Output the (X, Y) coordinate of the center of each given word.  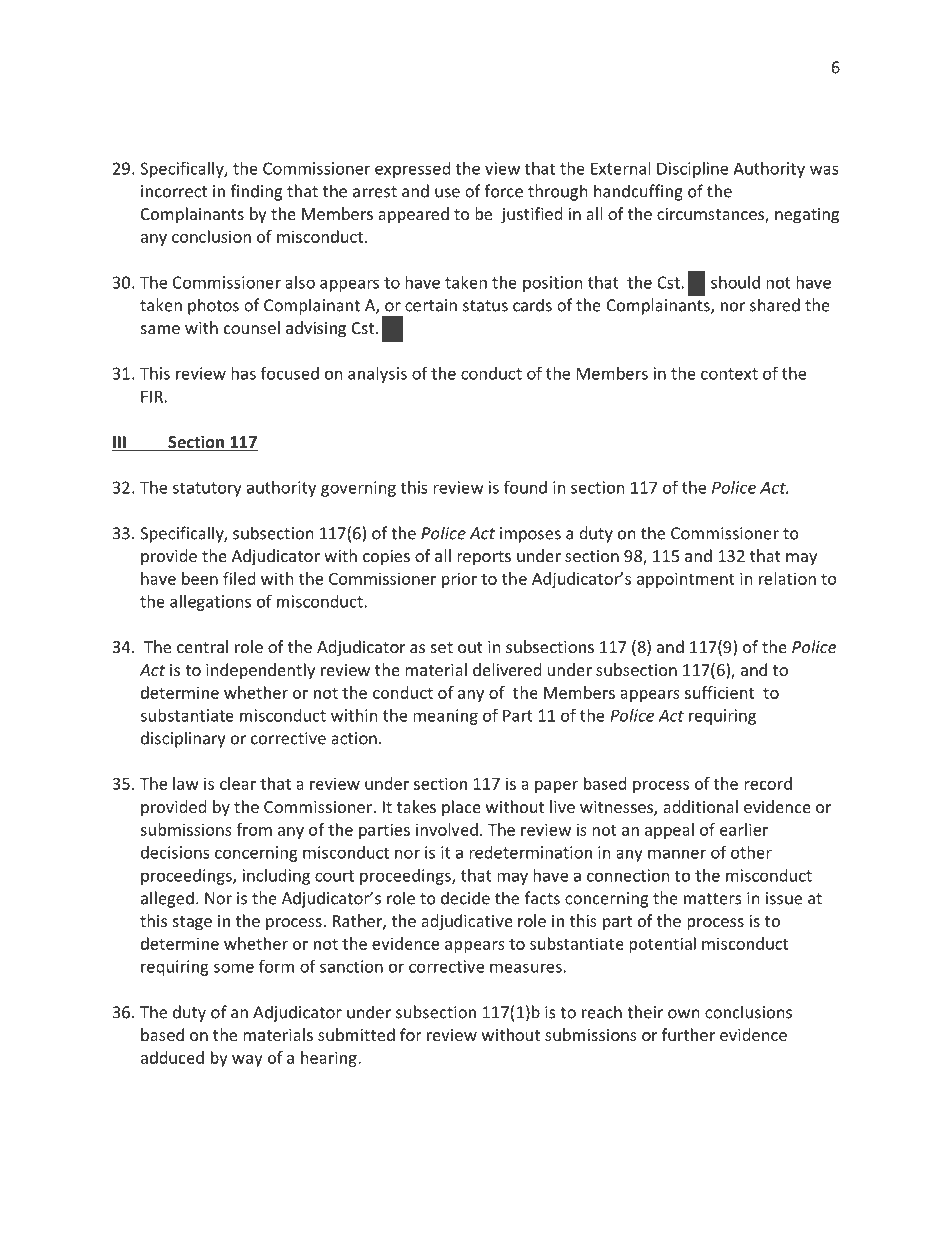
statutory (207, 489)
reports (484, 558)
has (243, 373)
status (485, 306)
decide (465, 898)
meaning (445, 717)
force (503, 191)
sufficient (719, 692)
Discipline (692, 170)
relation (787, 578)
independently (260, 671)
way (247, 1061)
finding (256, 192)
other (751, 852)
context (729, 374)
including (276, 877)
